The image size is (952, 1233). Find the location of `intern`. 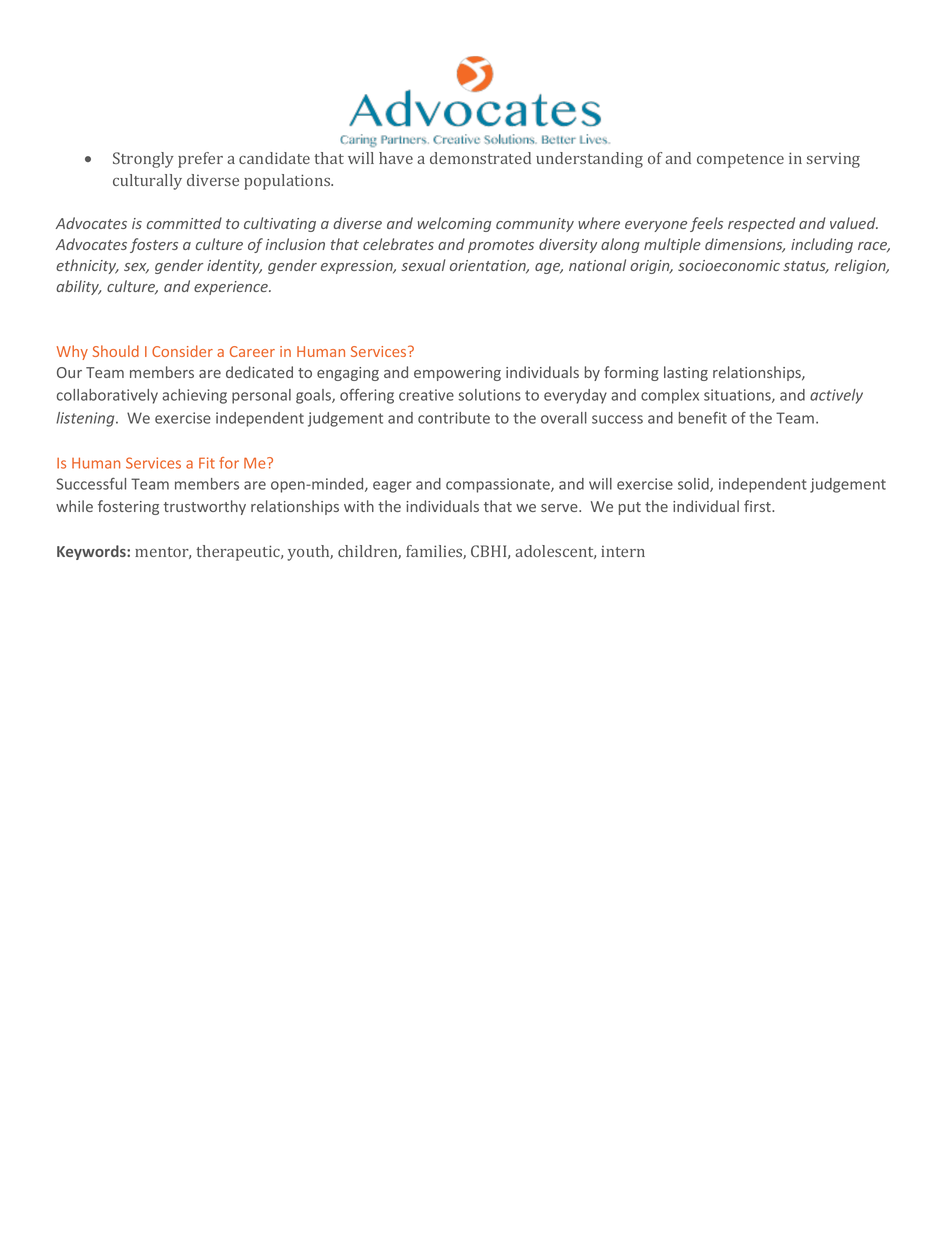

intern is located at coordinates (623, 551).
